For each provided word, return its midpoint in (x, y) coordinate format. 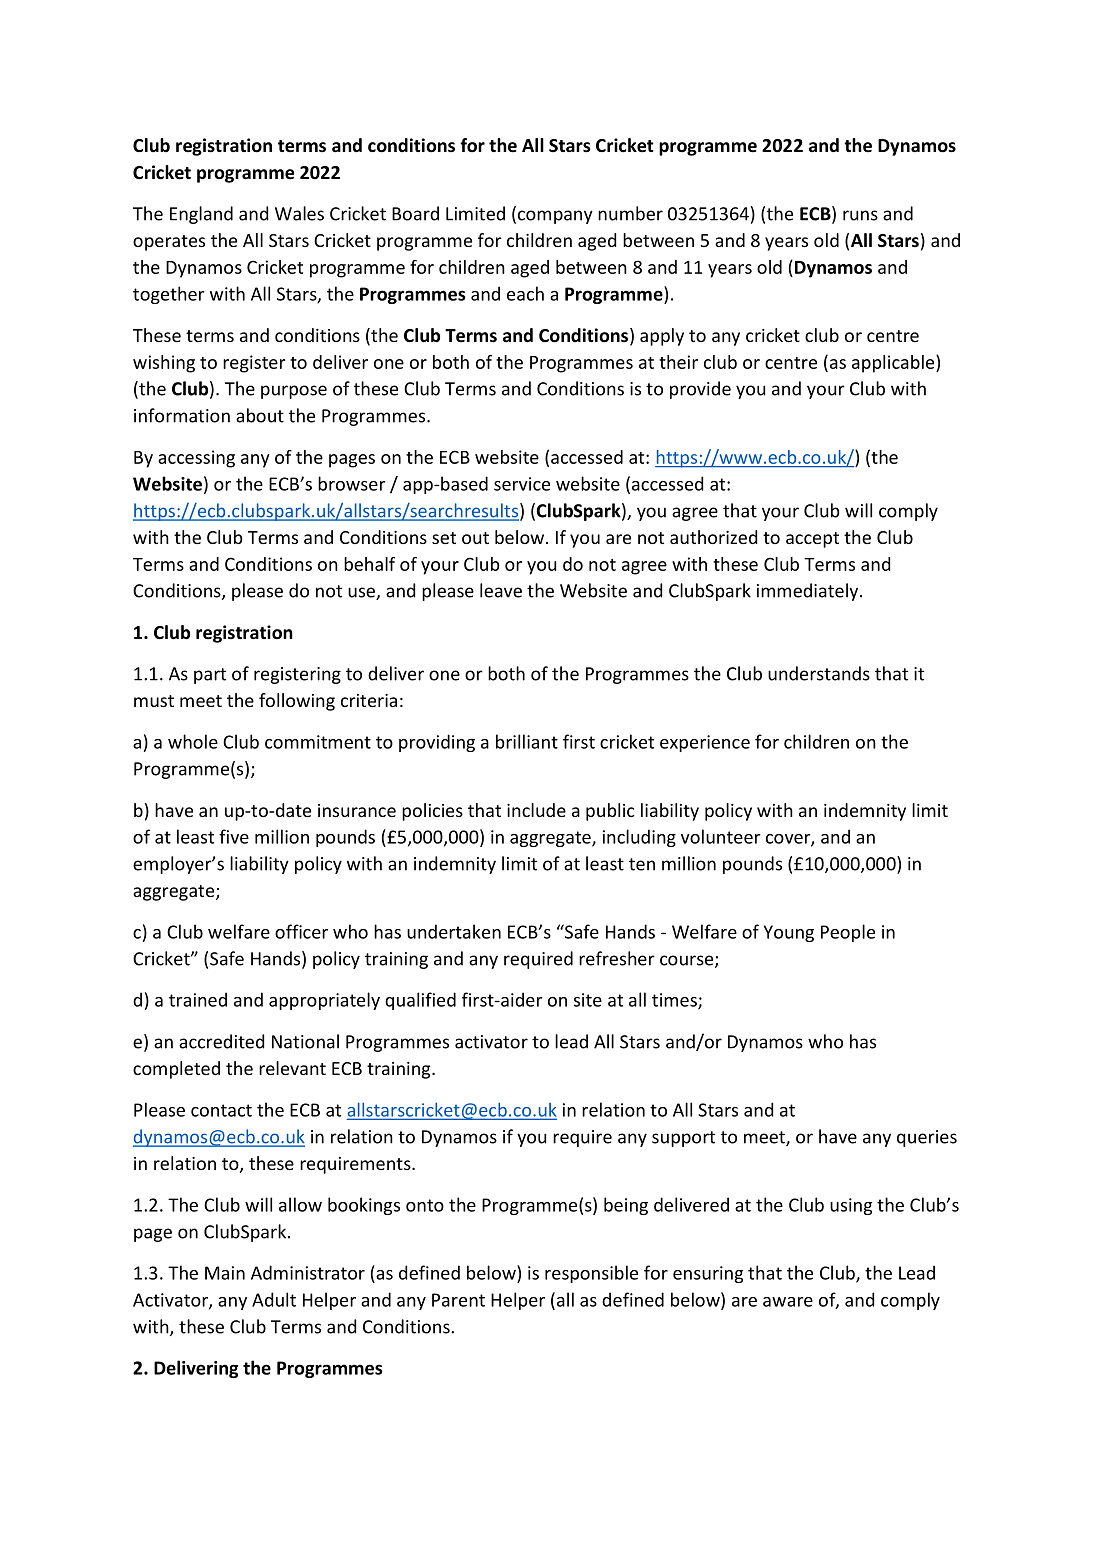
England (201, 215)
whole (193, 741)
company (555, 217)
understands (819, 673)
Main (225, 1273)
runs (860, 215)
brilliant (527, 741)
